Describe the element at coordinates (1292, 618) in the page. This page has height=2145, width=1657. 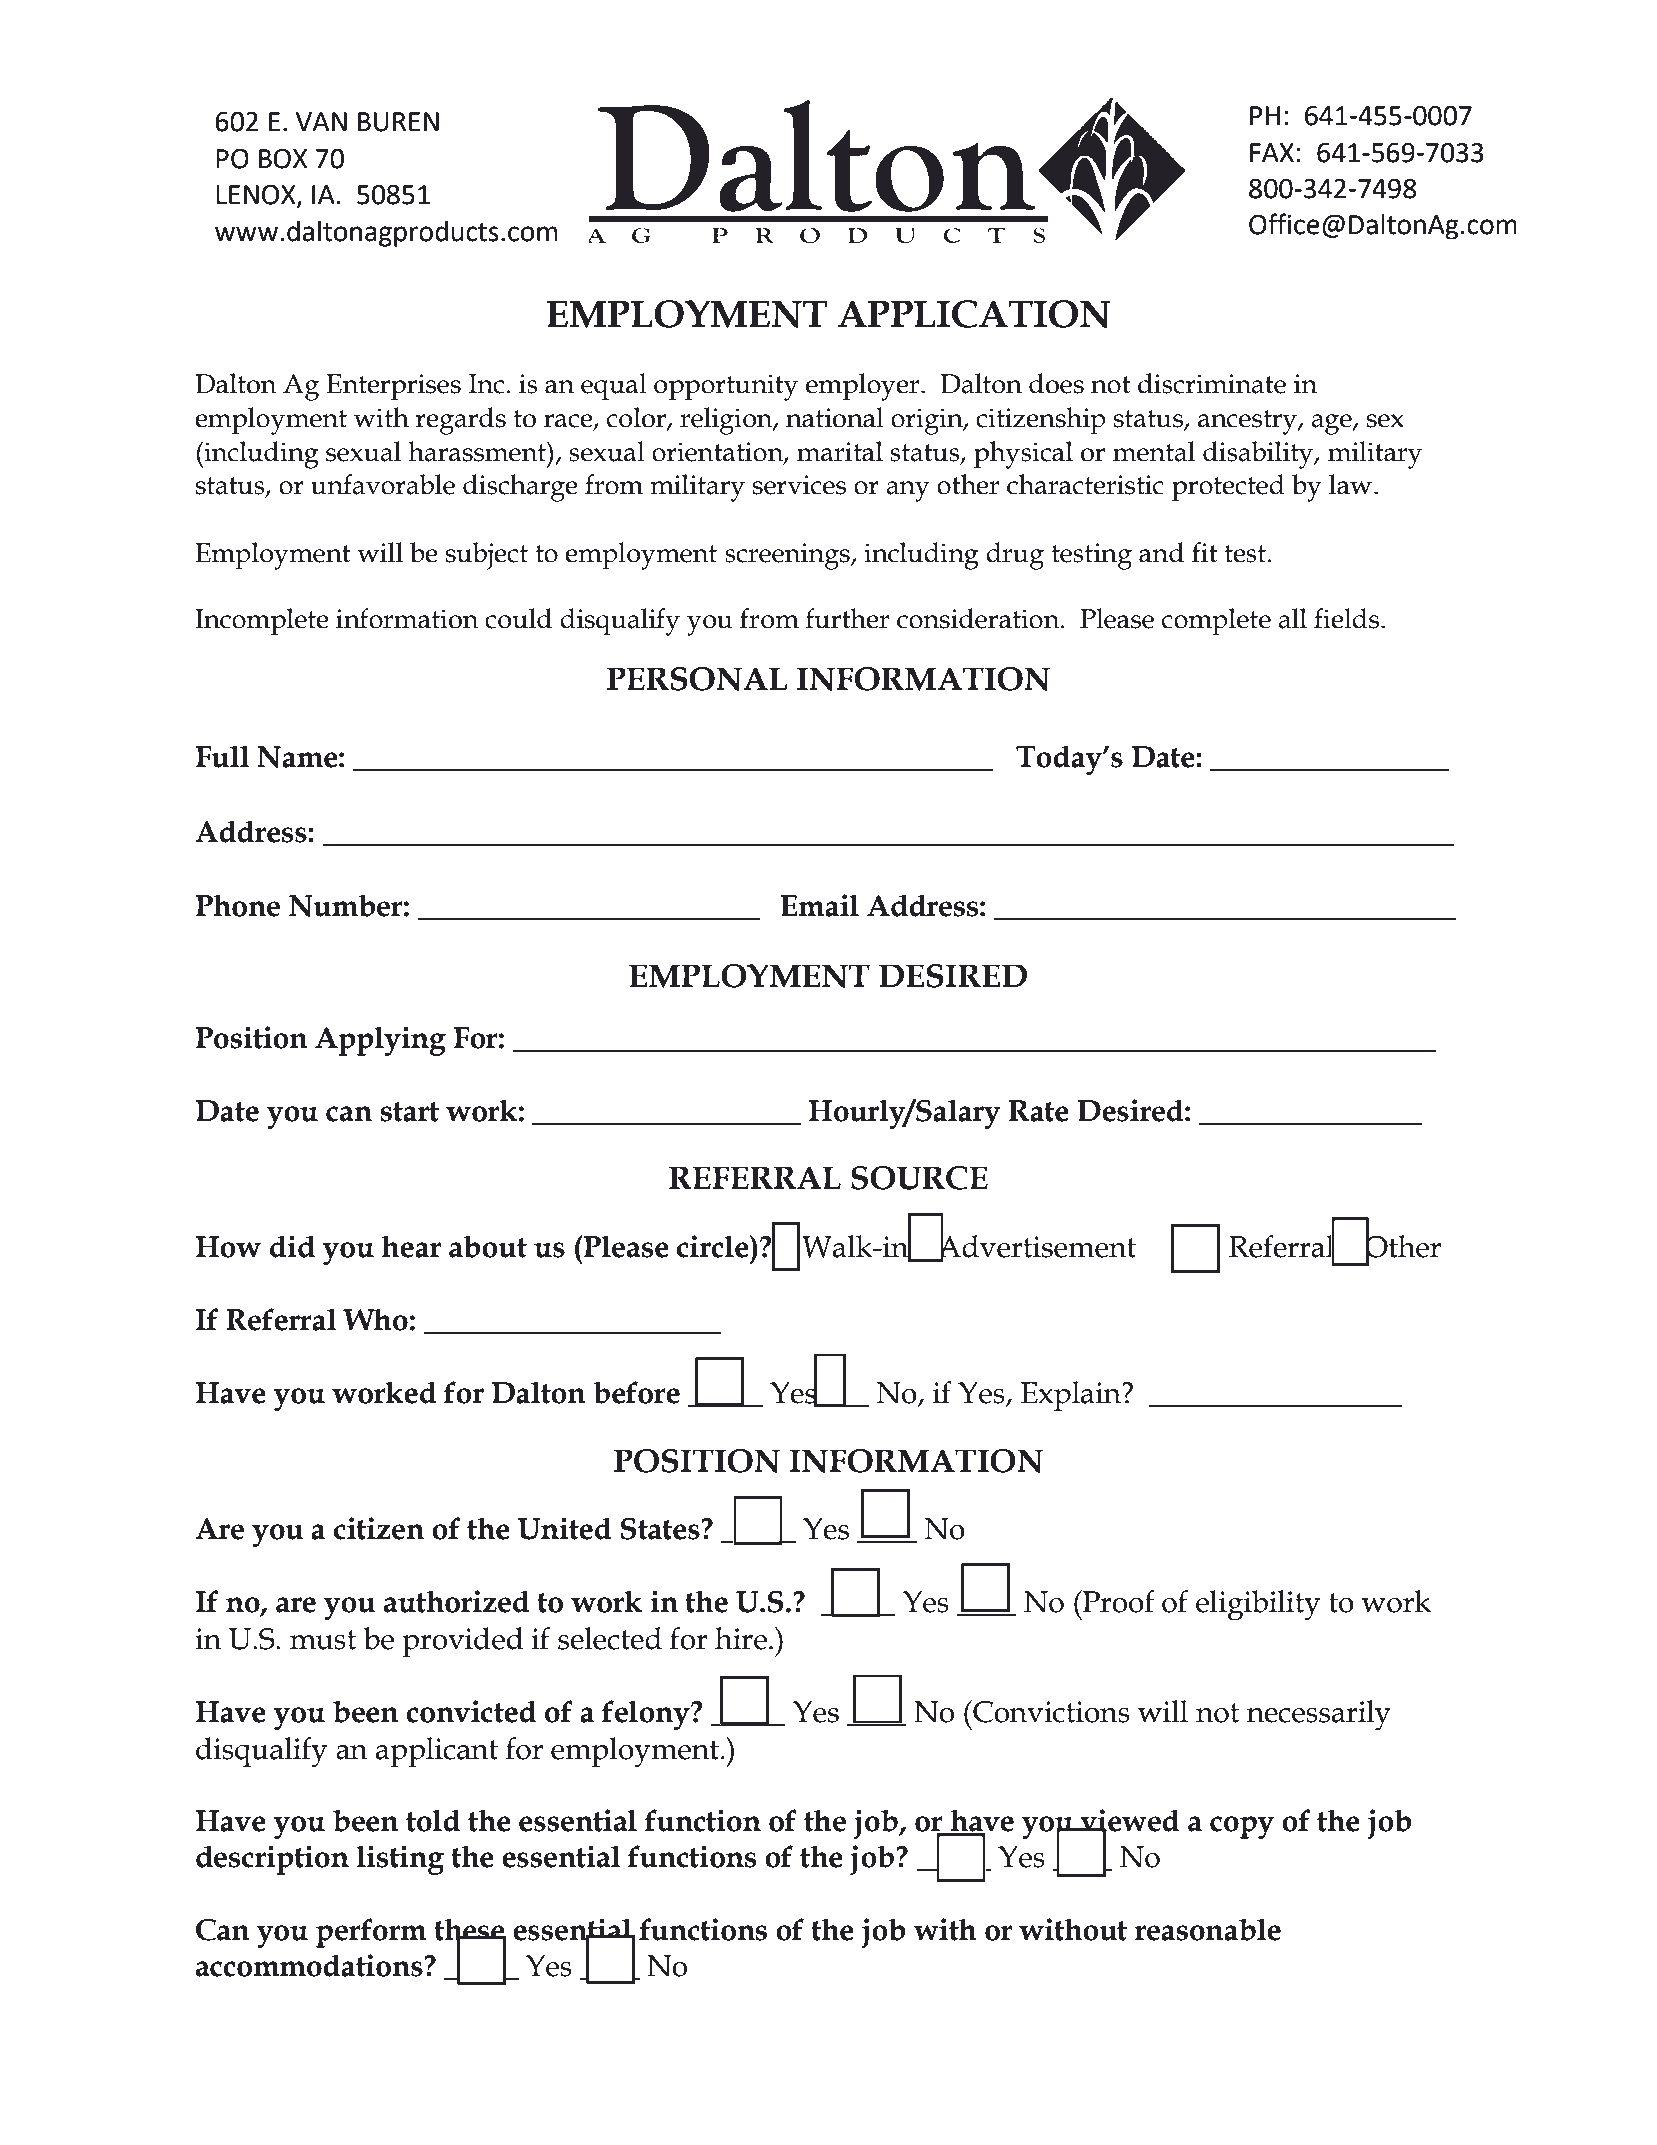
I see `all` at that location.
